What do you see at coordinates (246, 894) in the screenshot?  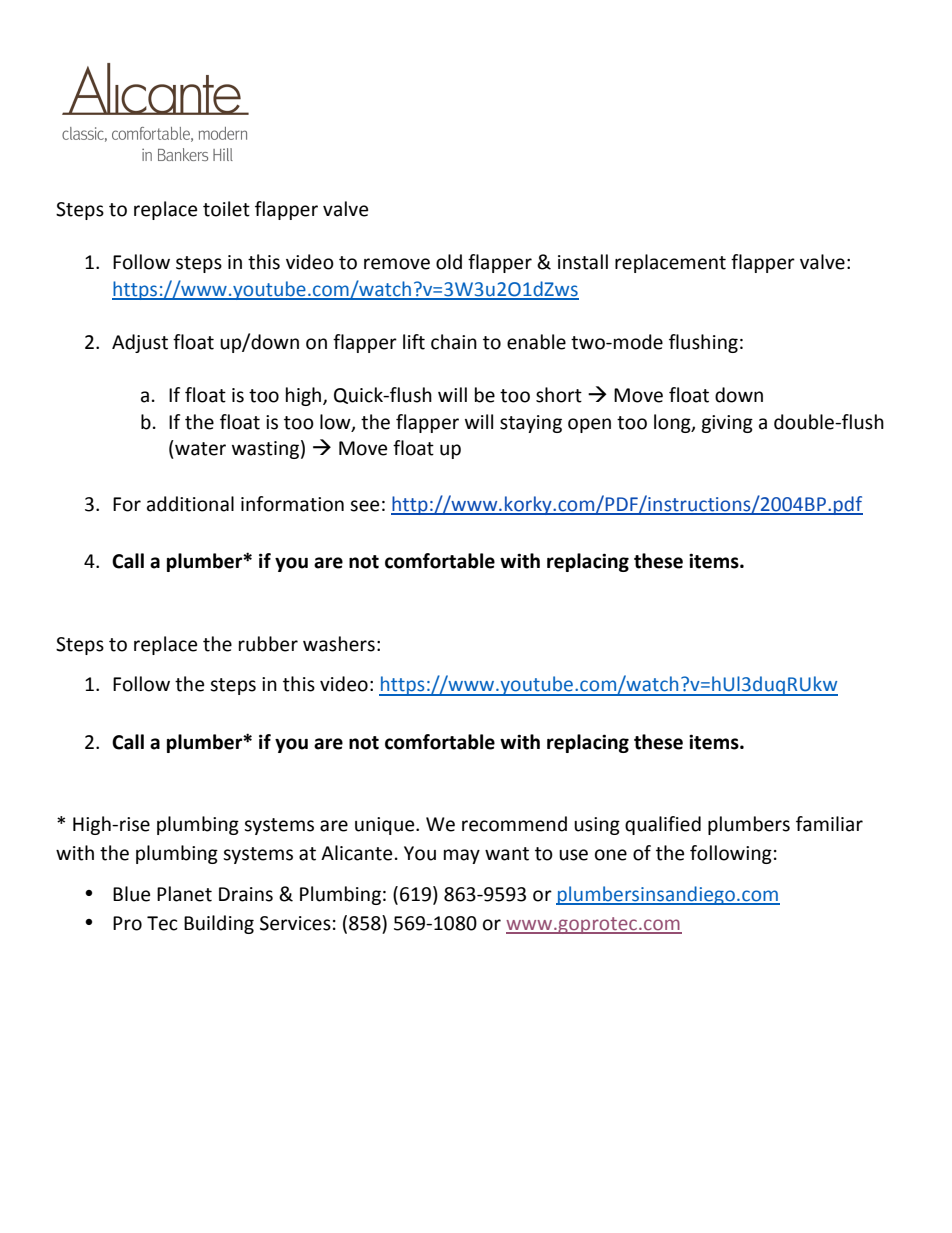 I see `Drains` at bounding box center [246, 894].
